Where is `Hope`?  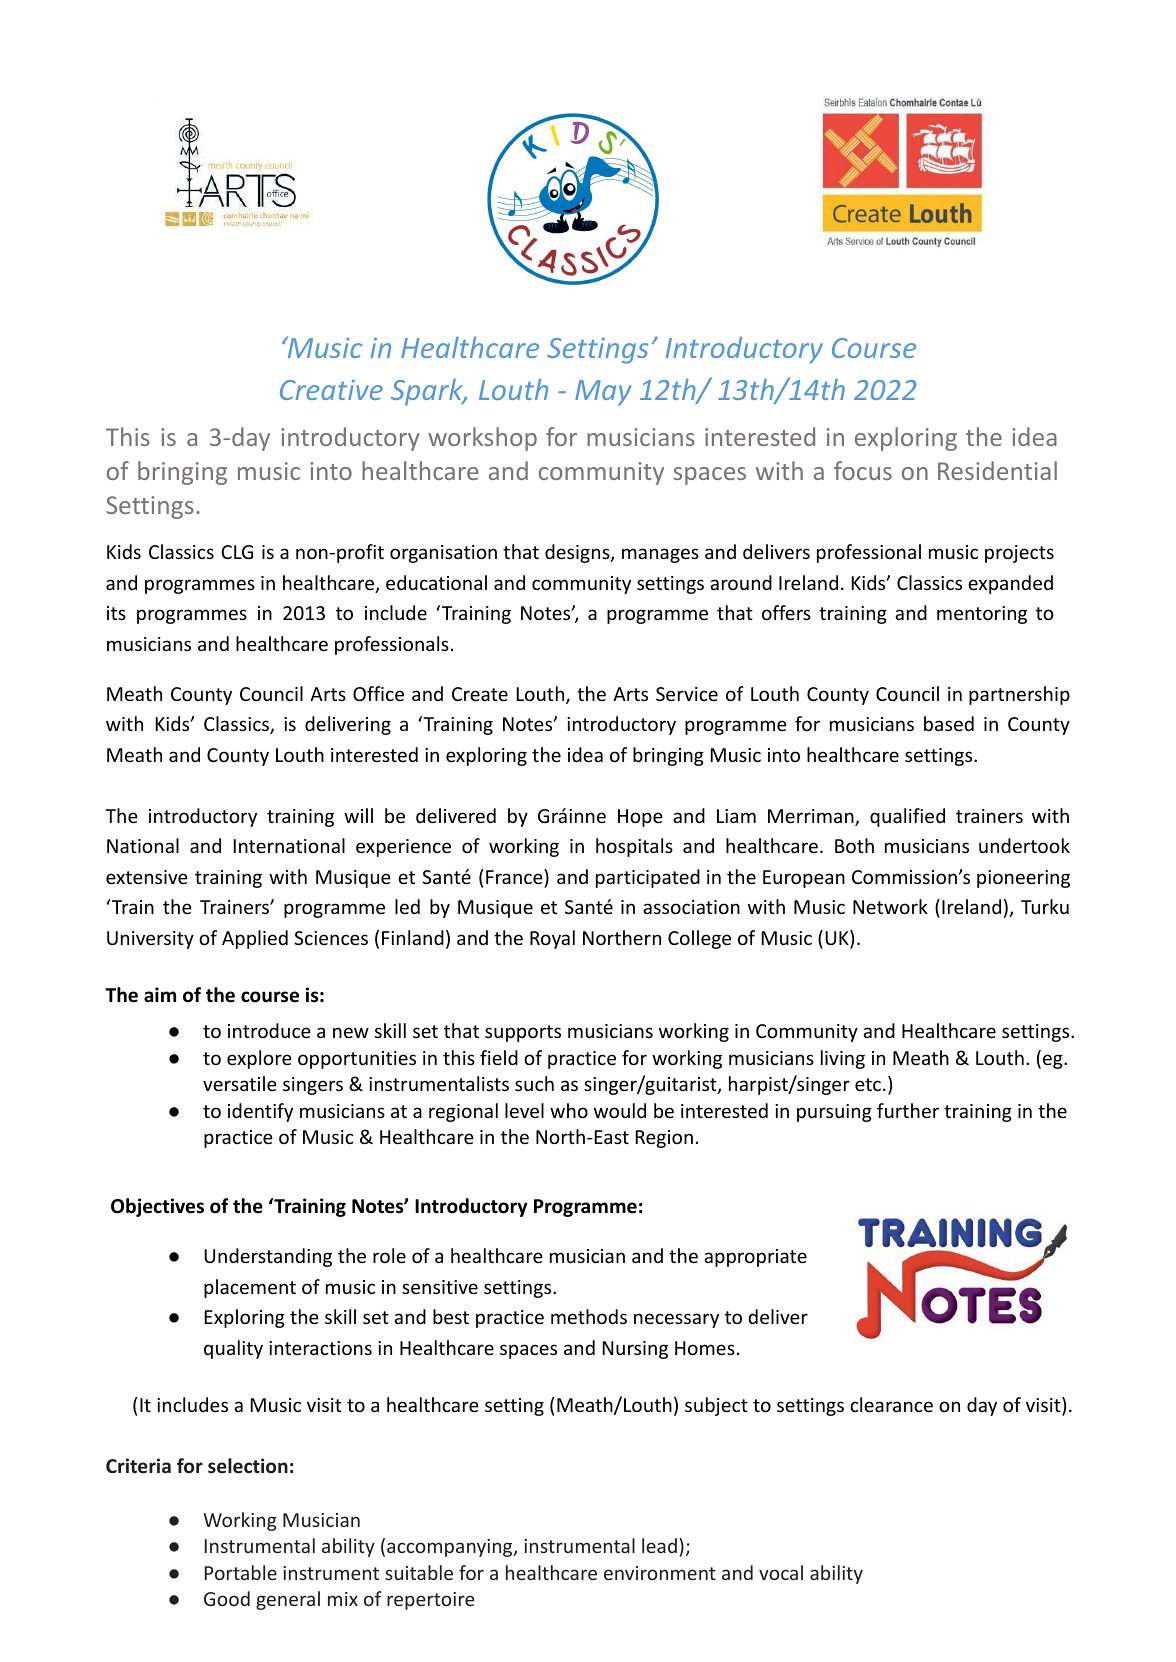 Hope is located at coordinates (640, 818).
